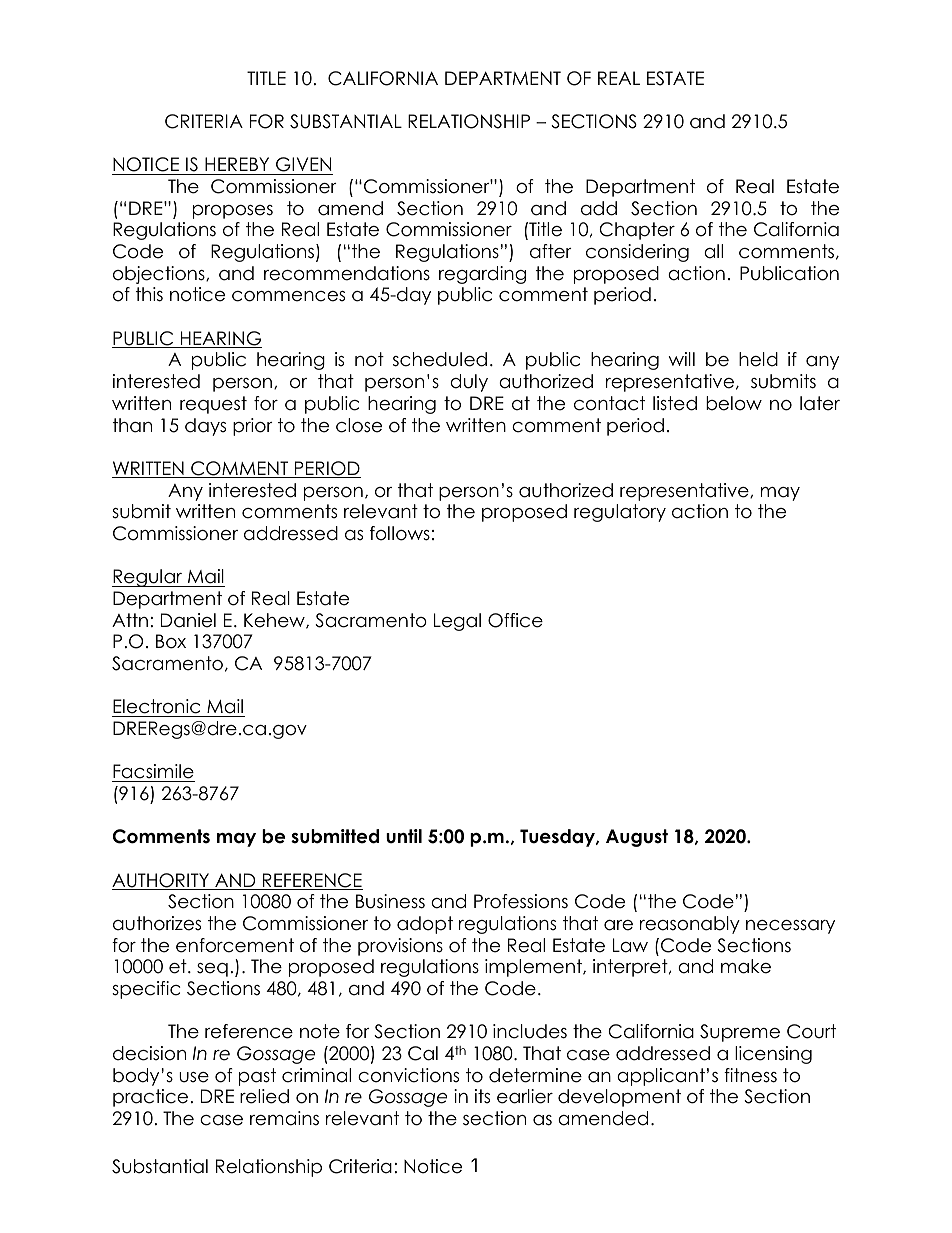 This screenshot has height=1233, width=952. I want to click on follows, so click(400, 533).
